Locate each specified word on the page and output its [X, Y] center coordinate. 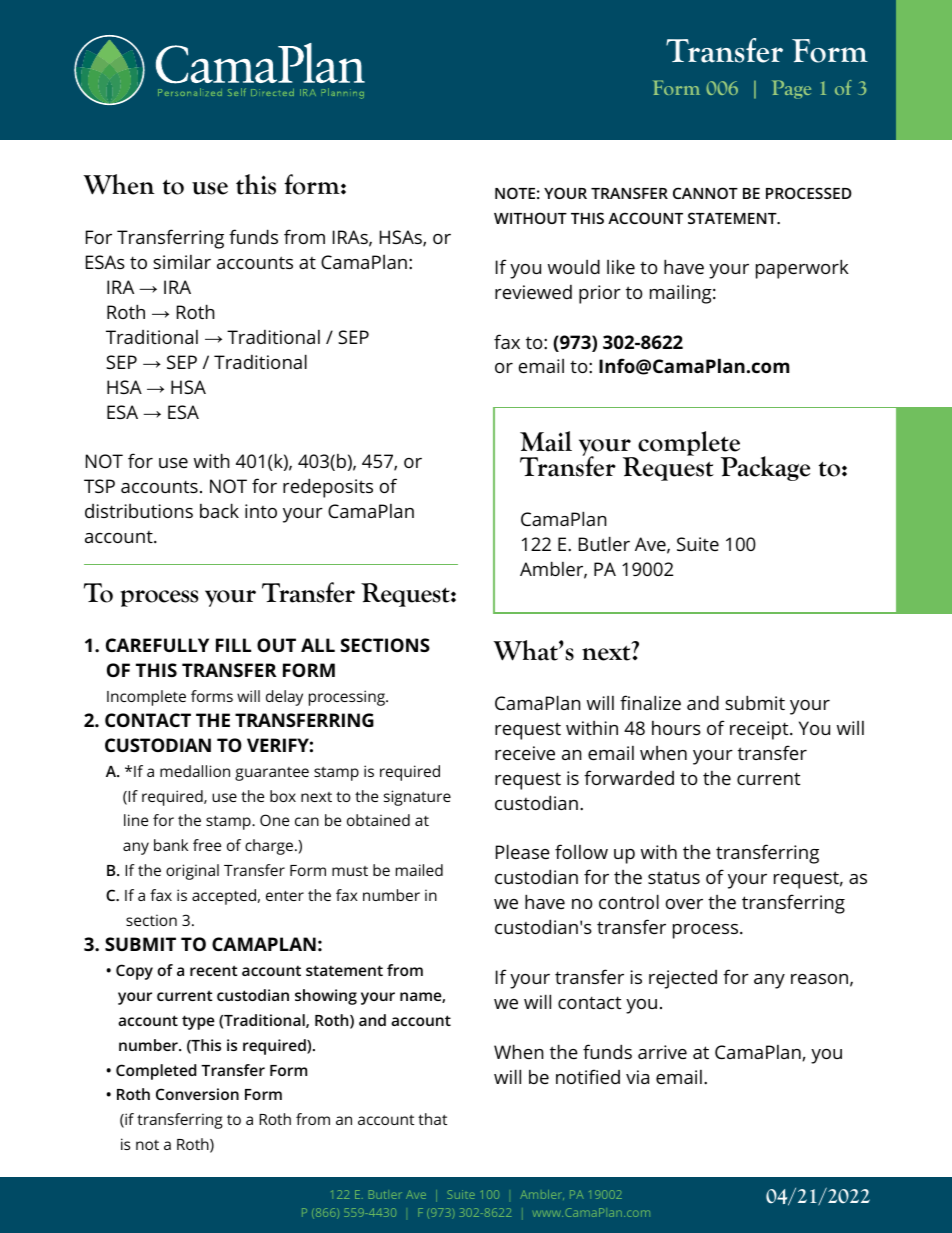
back [219, 510]
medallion [195, 771]
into [261, 511]
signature [417, 798]
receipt [760, 730]
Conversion [197, 1094]
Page [791, 89]
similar [182, 262]
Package [765, 468]
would [574, 266]
